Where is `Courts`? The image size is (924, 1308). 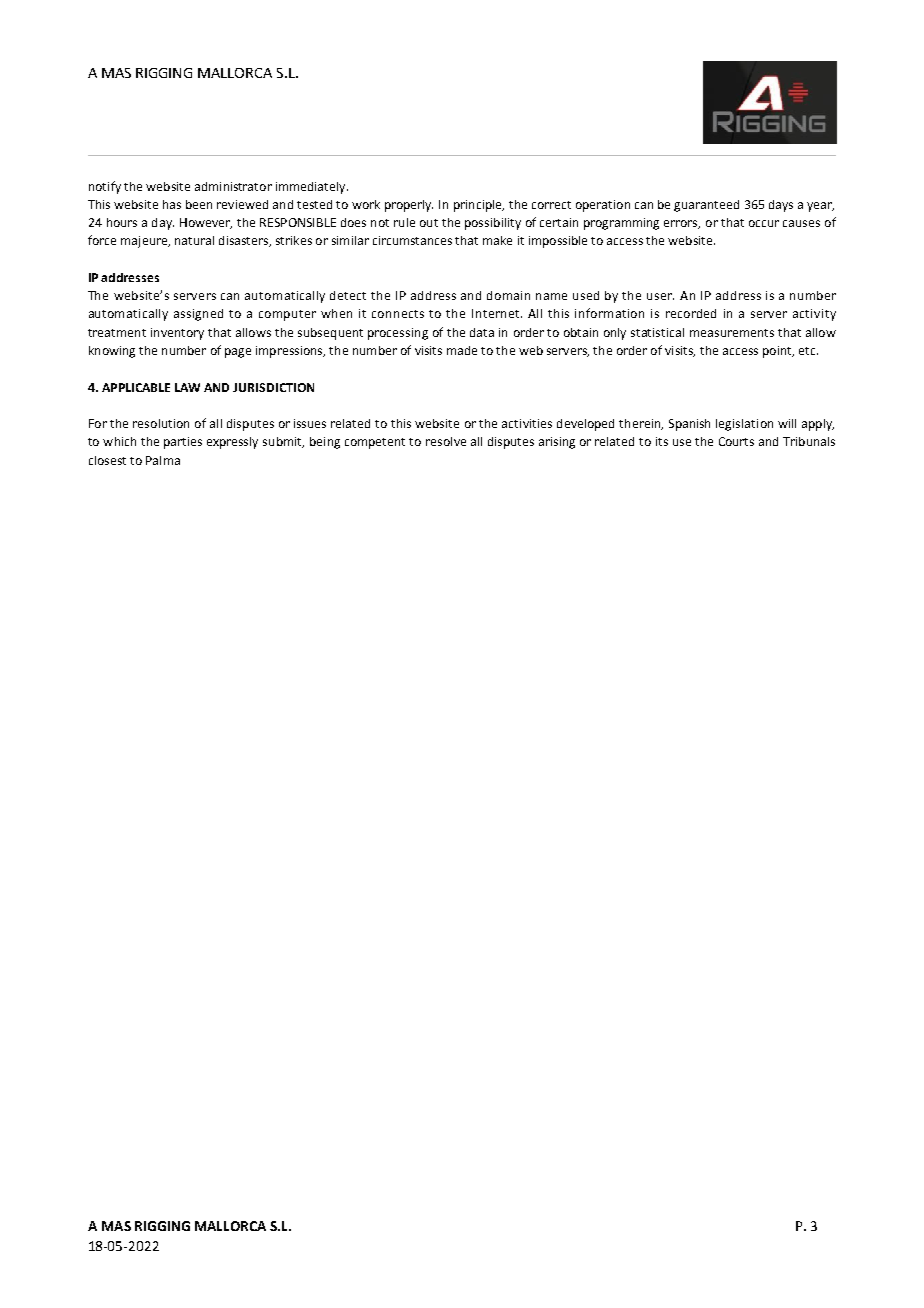 Courts is located at coordinates (736, 441).
